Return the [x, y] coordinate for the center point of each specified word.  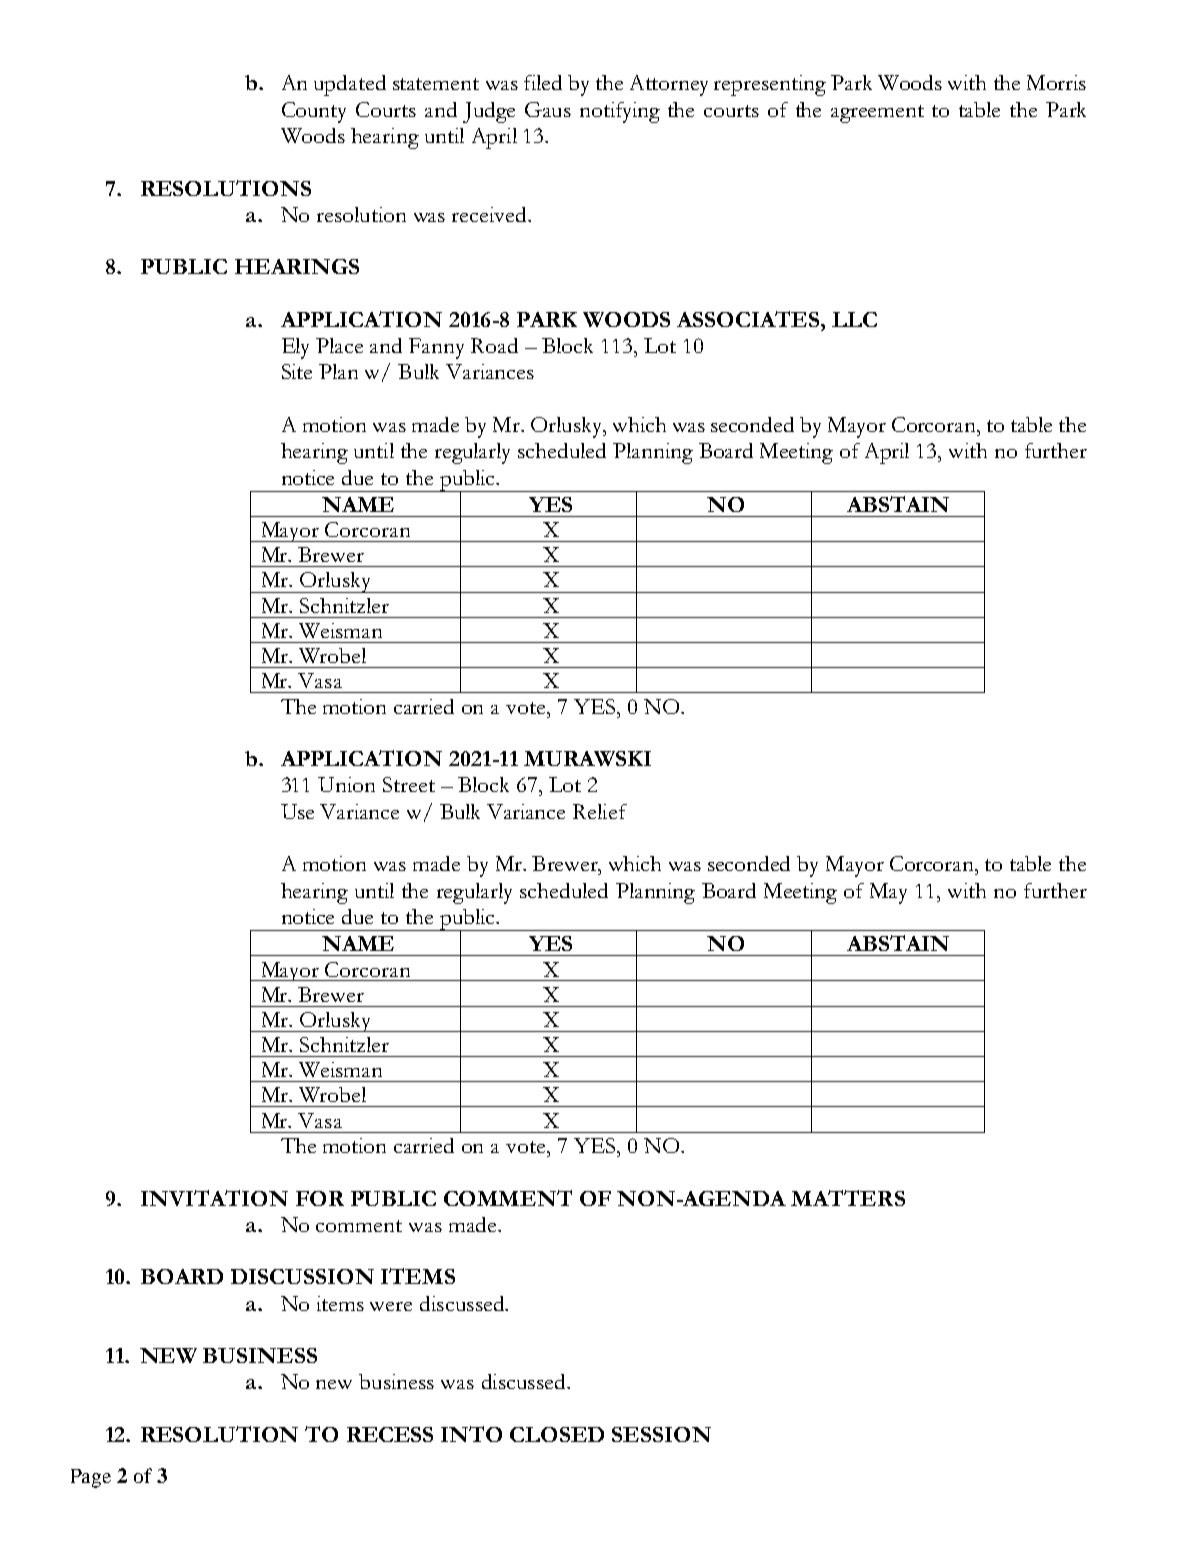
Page [91, 1478]
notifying [620, 112]
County [314, 112]
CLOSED [557, 1434]
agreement [877, 114]
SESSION [661, 1434]
